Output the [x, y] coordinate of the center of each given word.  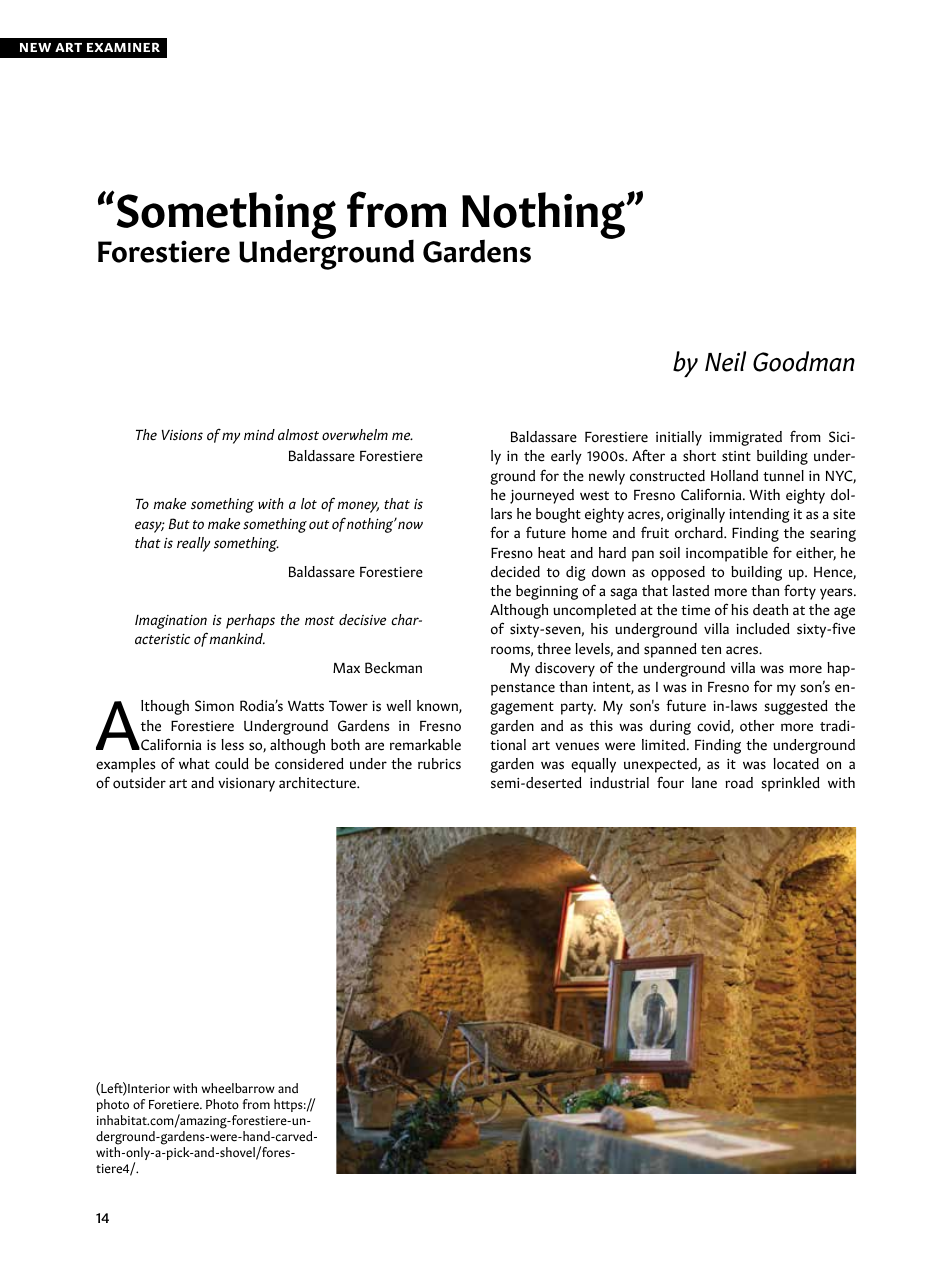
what [194, 763]
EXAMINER [123, 47]
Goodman [804, 361]
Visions [182, 435]
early [566, 457]
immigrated [745, 438]
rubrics [439, 764]
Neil [725, 361]
